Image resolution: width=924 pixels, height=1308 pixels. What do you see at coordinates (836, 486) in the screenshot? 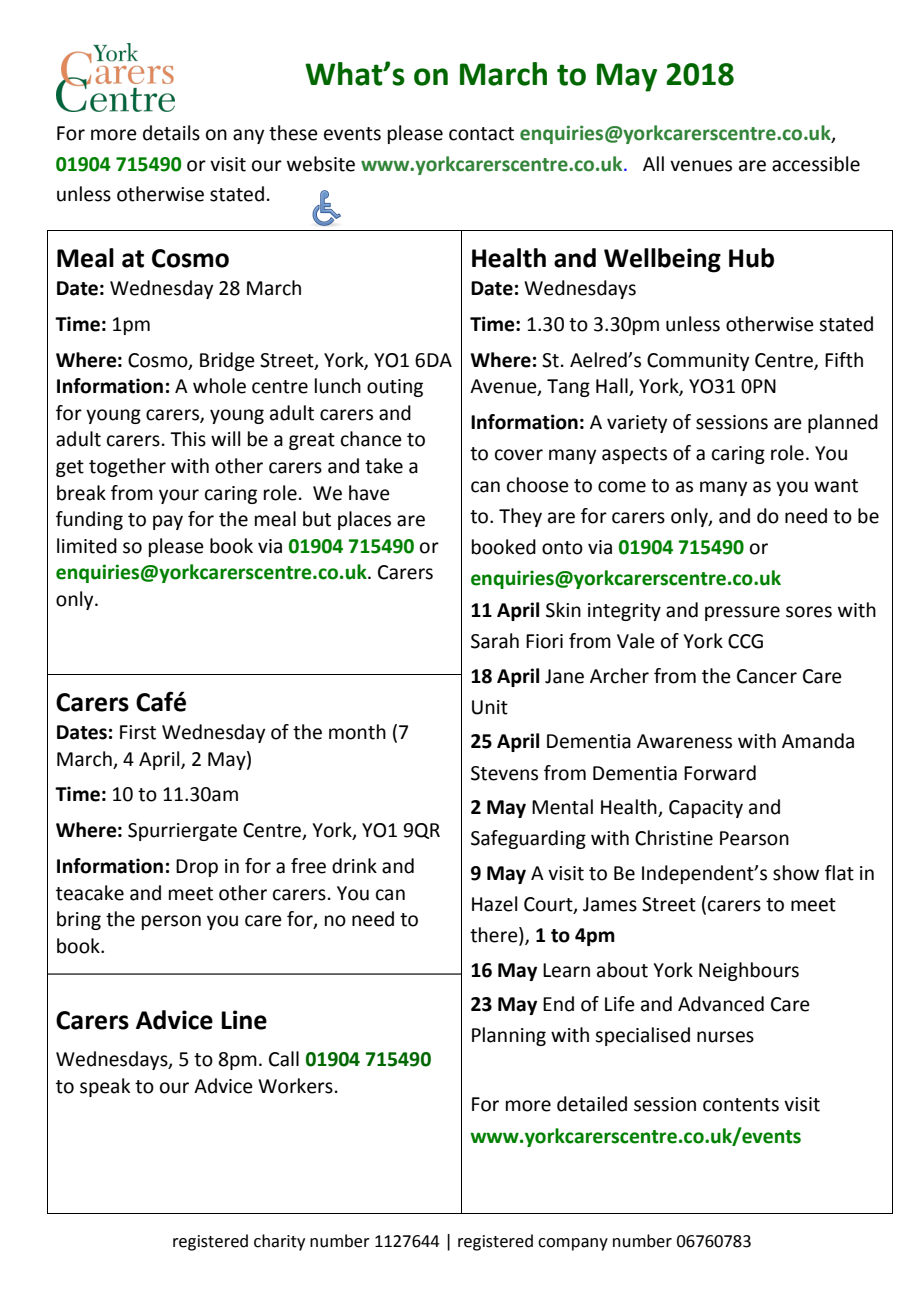
I see `want` at bounding box center [836, 486].
